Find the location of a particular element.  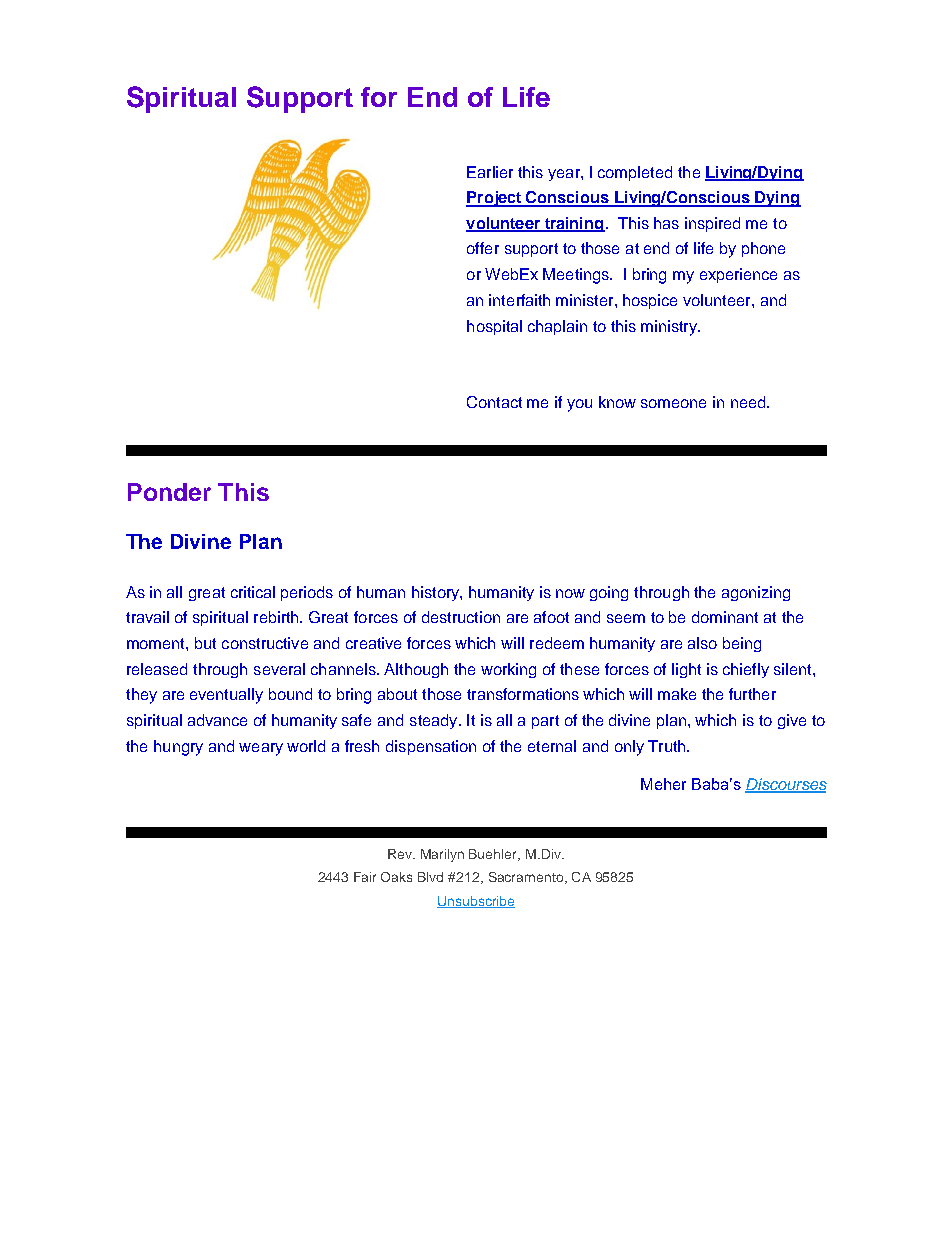

Discourses is located at coordinates (786, 785).
